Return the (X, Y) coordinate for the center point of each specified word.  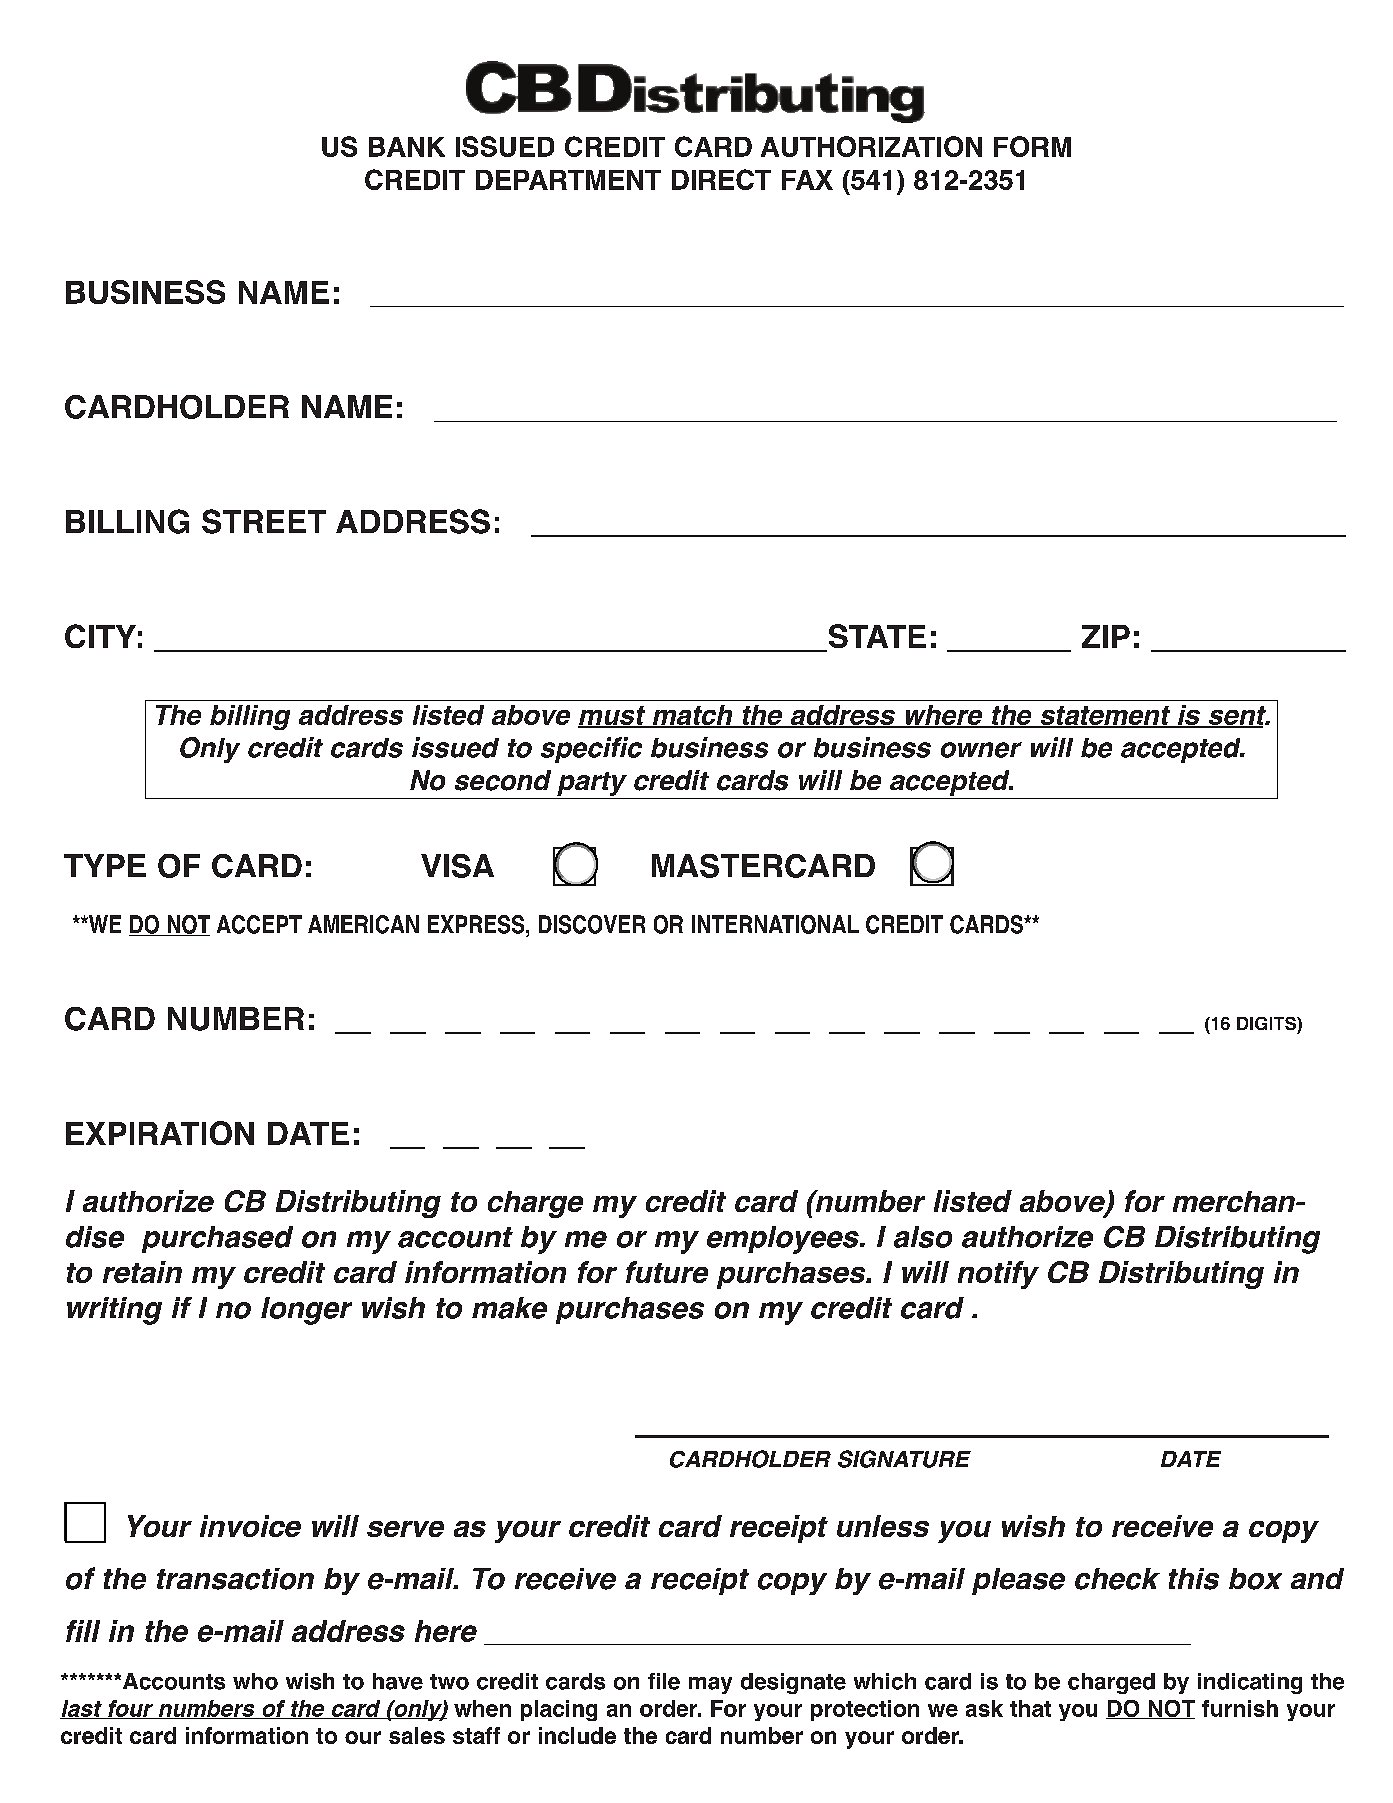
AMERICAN (363, 924)
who (255, 1681)
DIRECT (721, 179)
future (667, 1272)
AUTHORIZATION (871, 146)
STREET (264, 521)
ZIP (1106, 636)
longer (306, 1311)
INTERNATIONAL (775, 924)
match (692, 716)
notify (998, 1275)
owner (981, 750)
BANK (407, 147)
